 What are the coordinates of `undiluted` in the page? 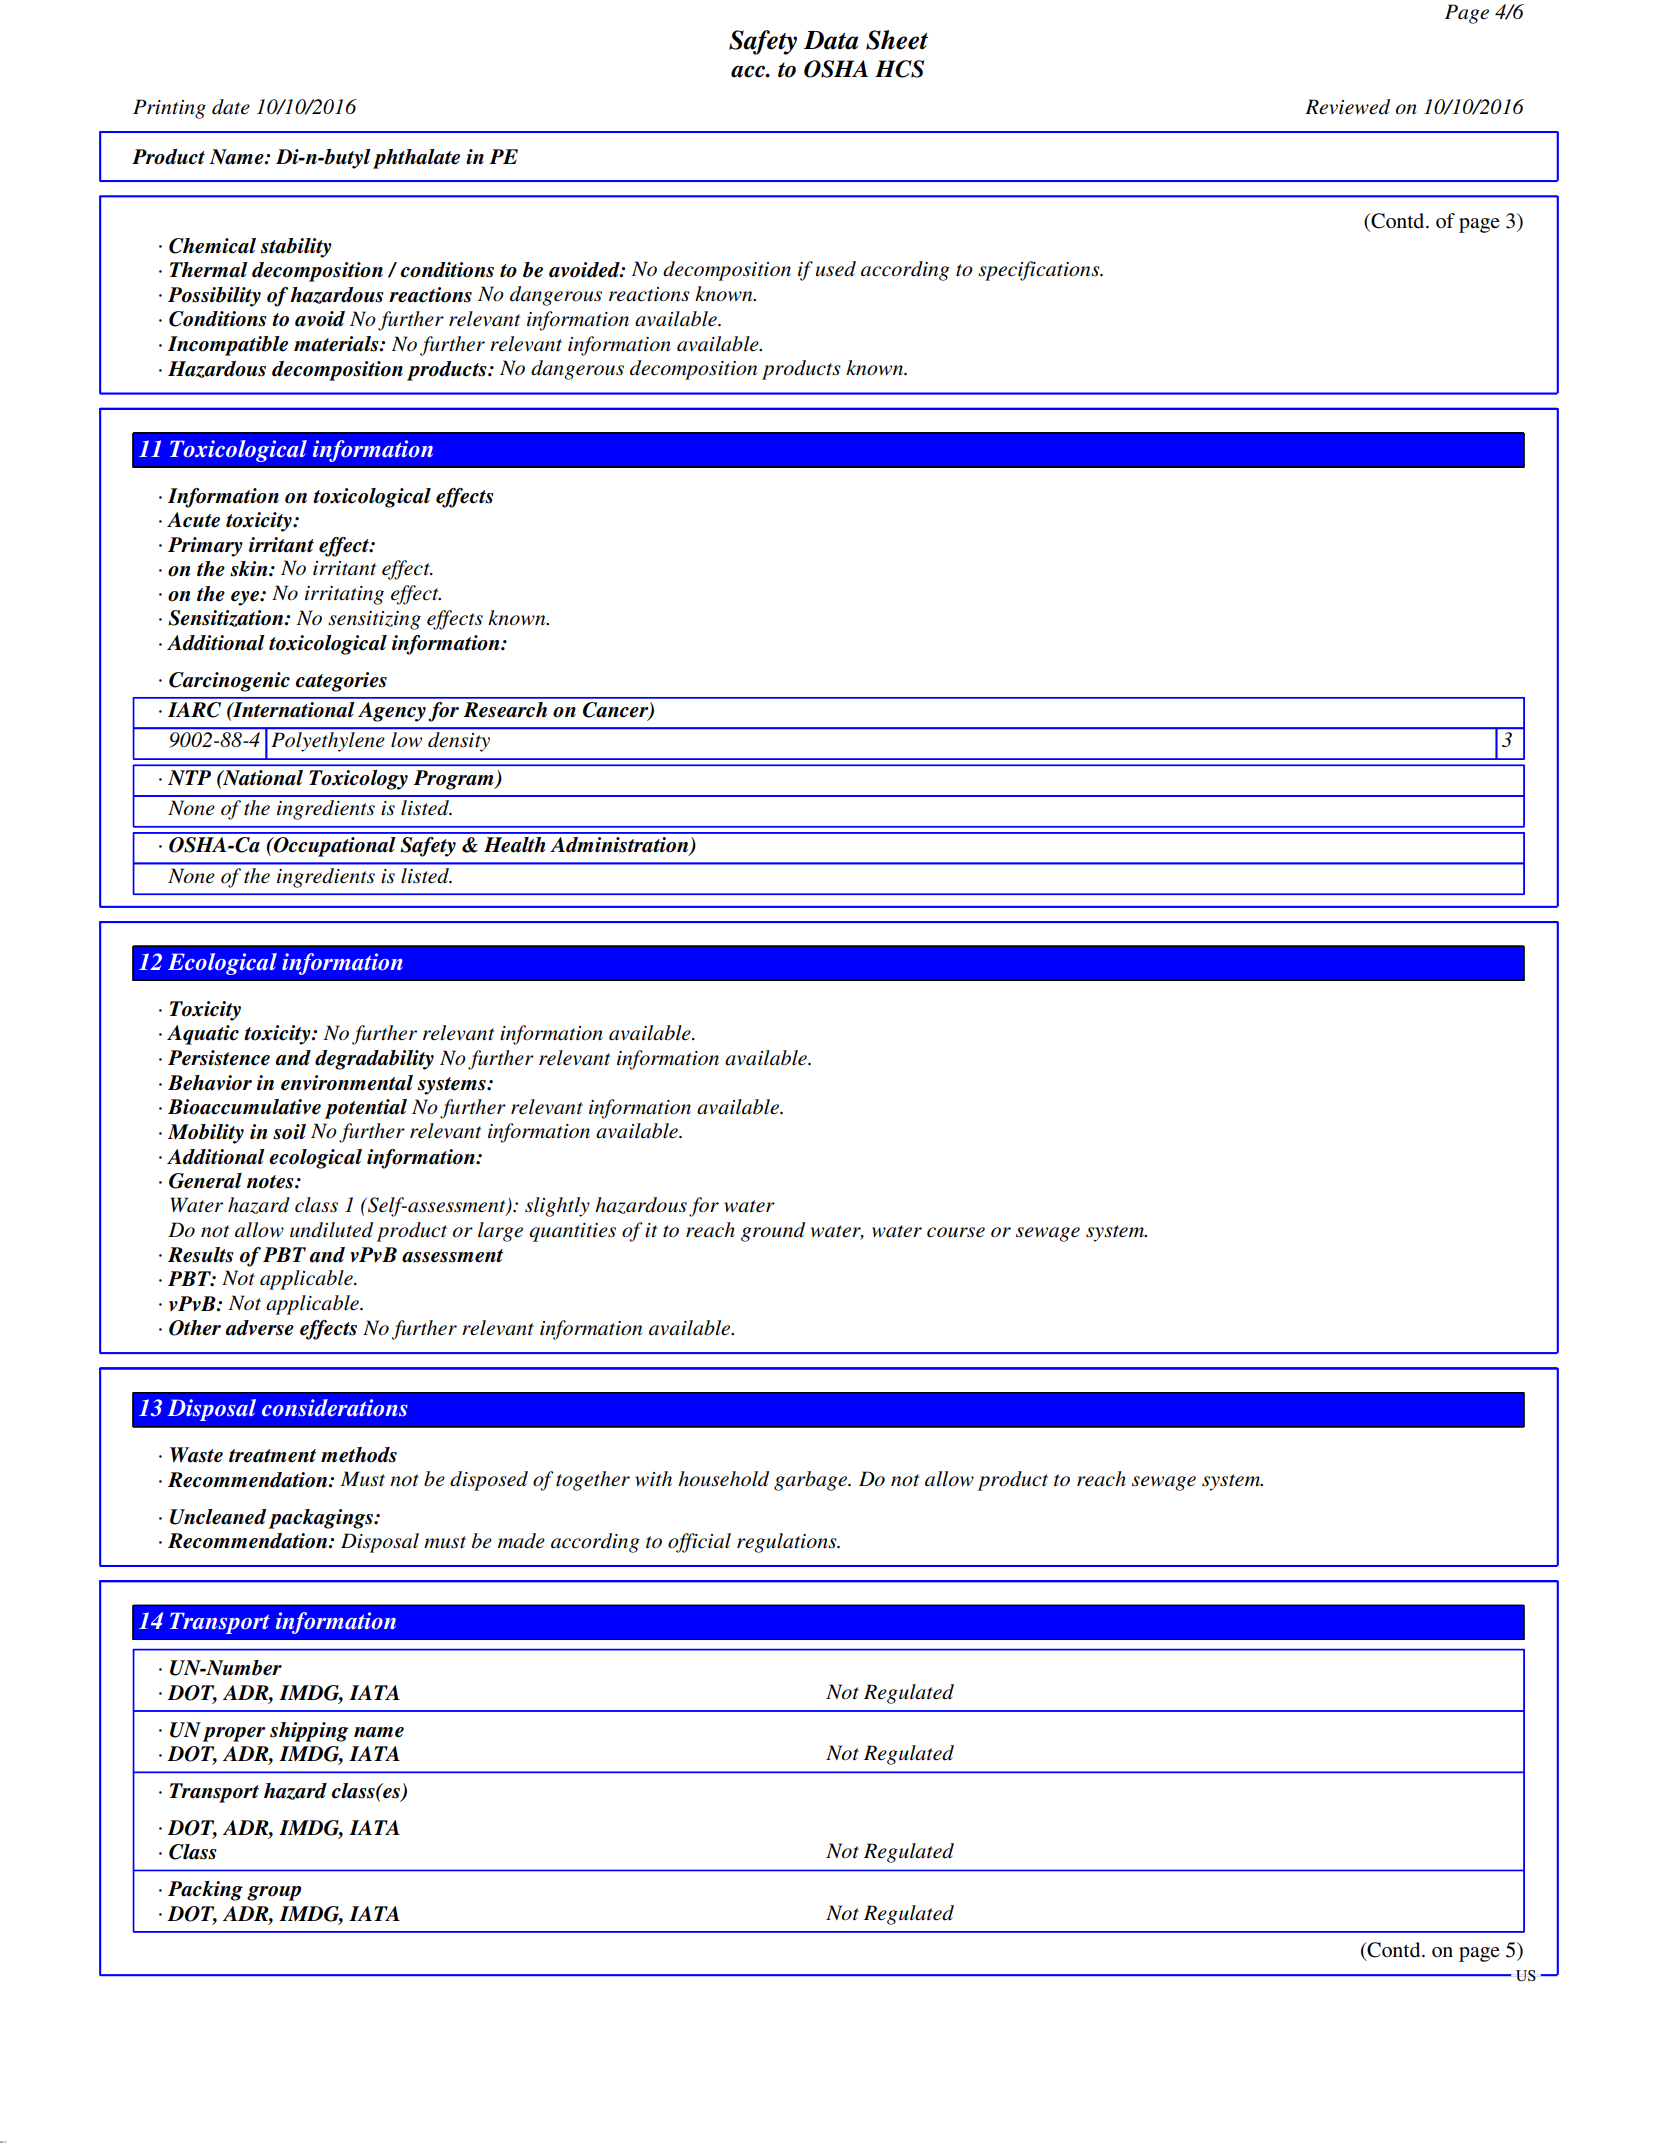 It's located at (331, 1230).
